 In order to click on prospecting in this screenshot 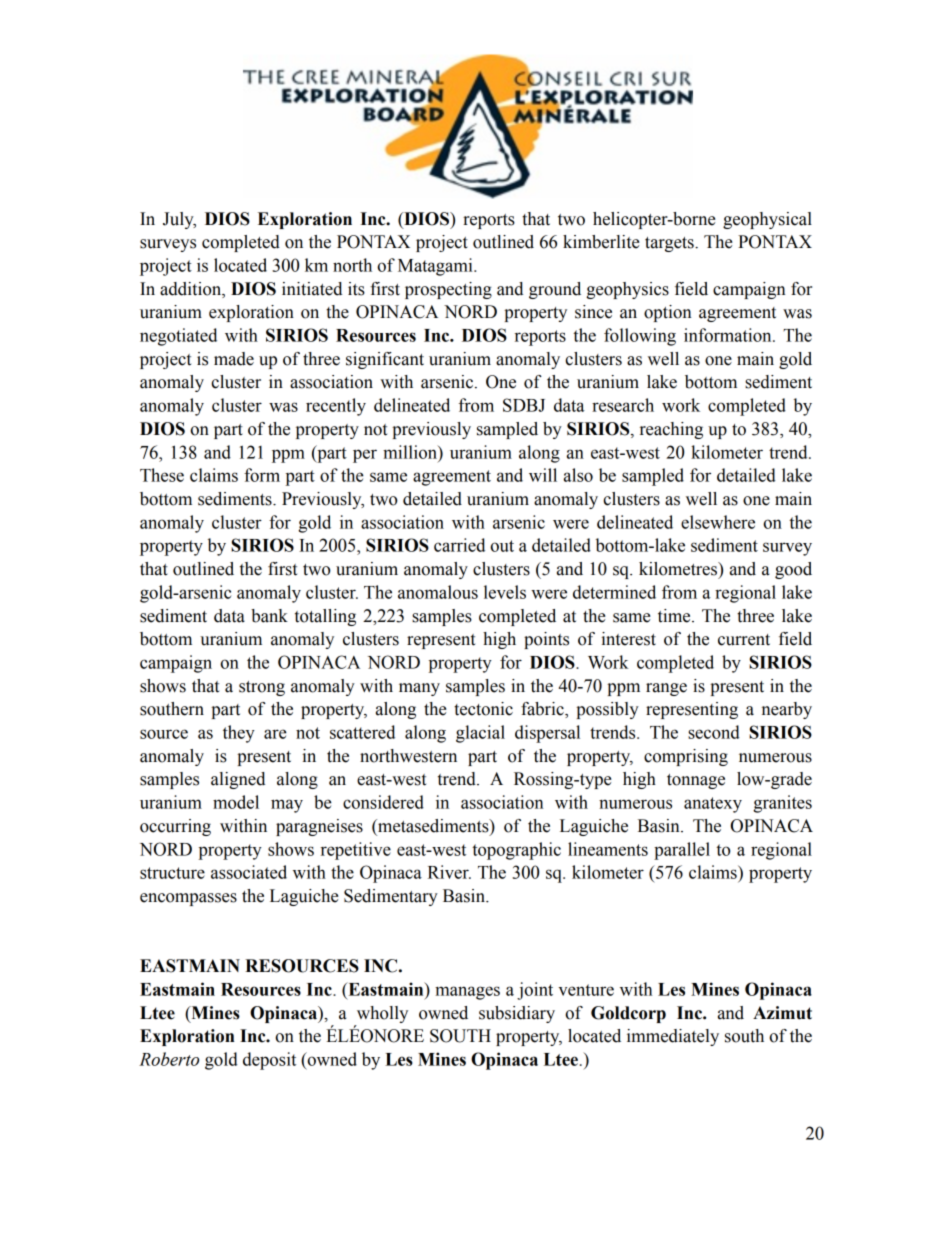, I will do `click(448, 290)`.
